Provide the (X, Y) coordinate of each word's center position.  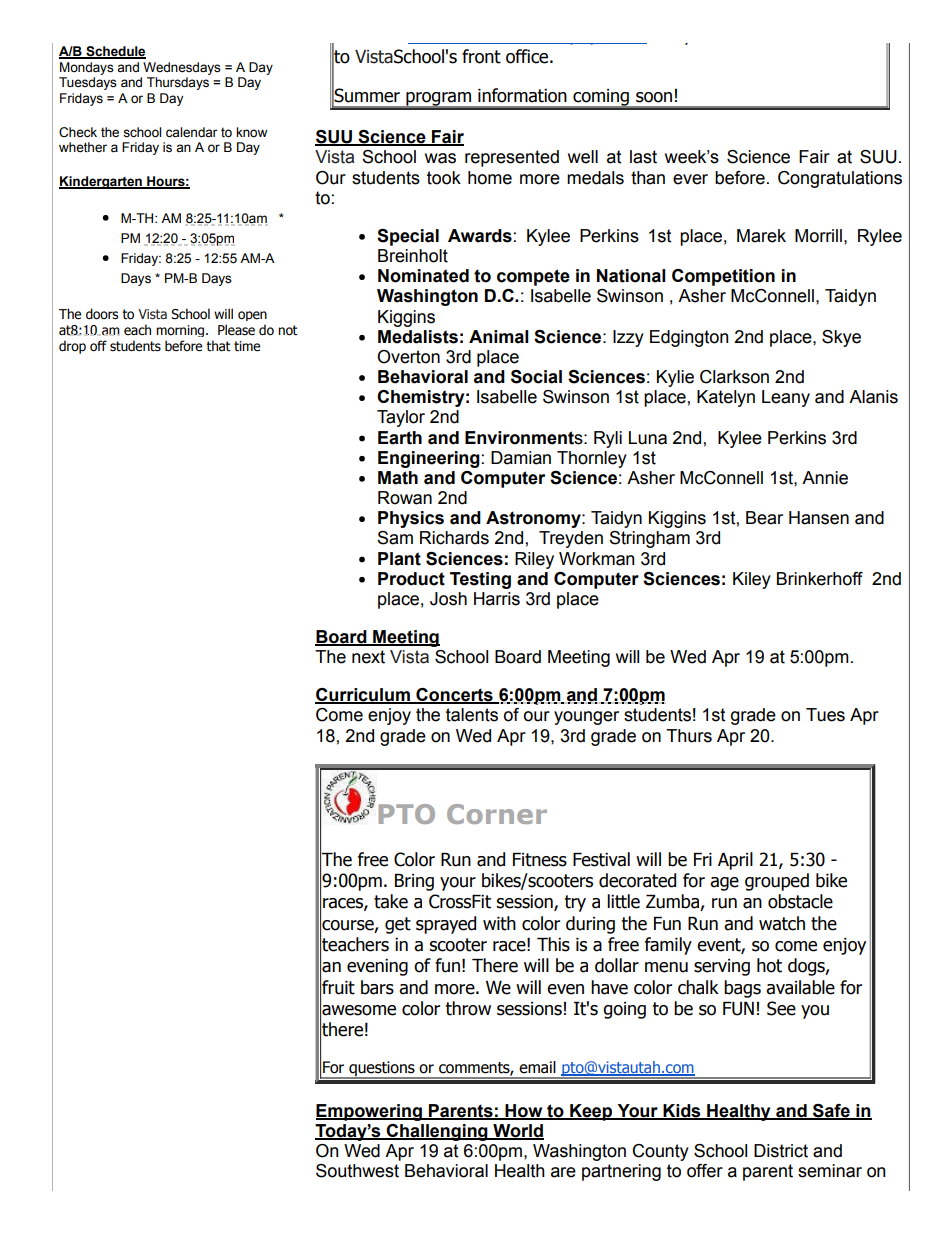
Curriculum (363, 696)
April (735, 861)
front (481, 56)
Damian (521, 458)
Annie (825, 478)
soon (654, 97)
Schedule (115, 52)
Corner (497, 814)
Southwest (357, 1171)
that (218, 346)
